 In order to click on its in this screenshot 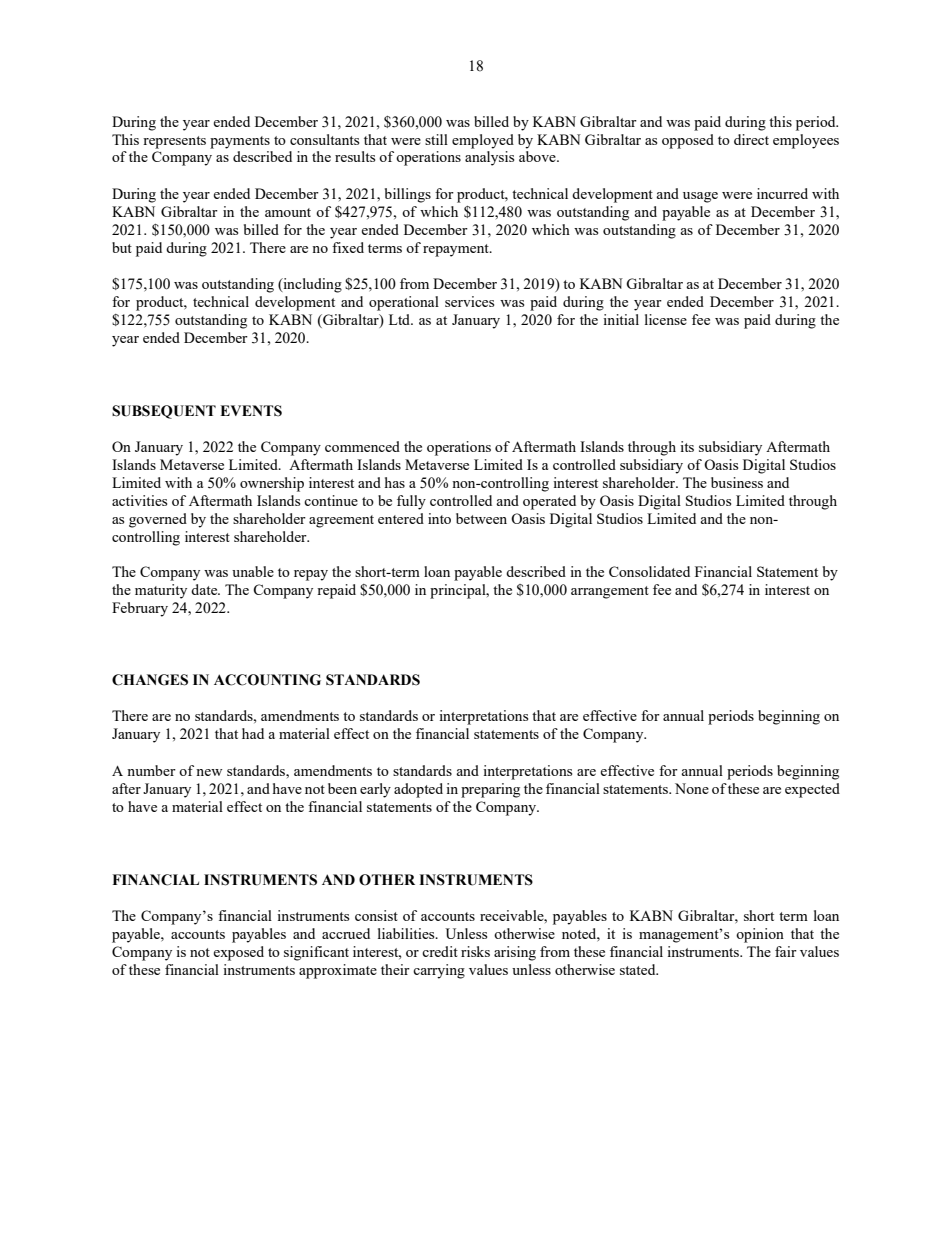, I will do `click(687, 446)`.
